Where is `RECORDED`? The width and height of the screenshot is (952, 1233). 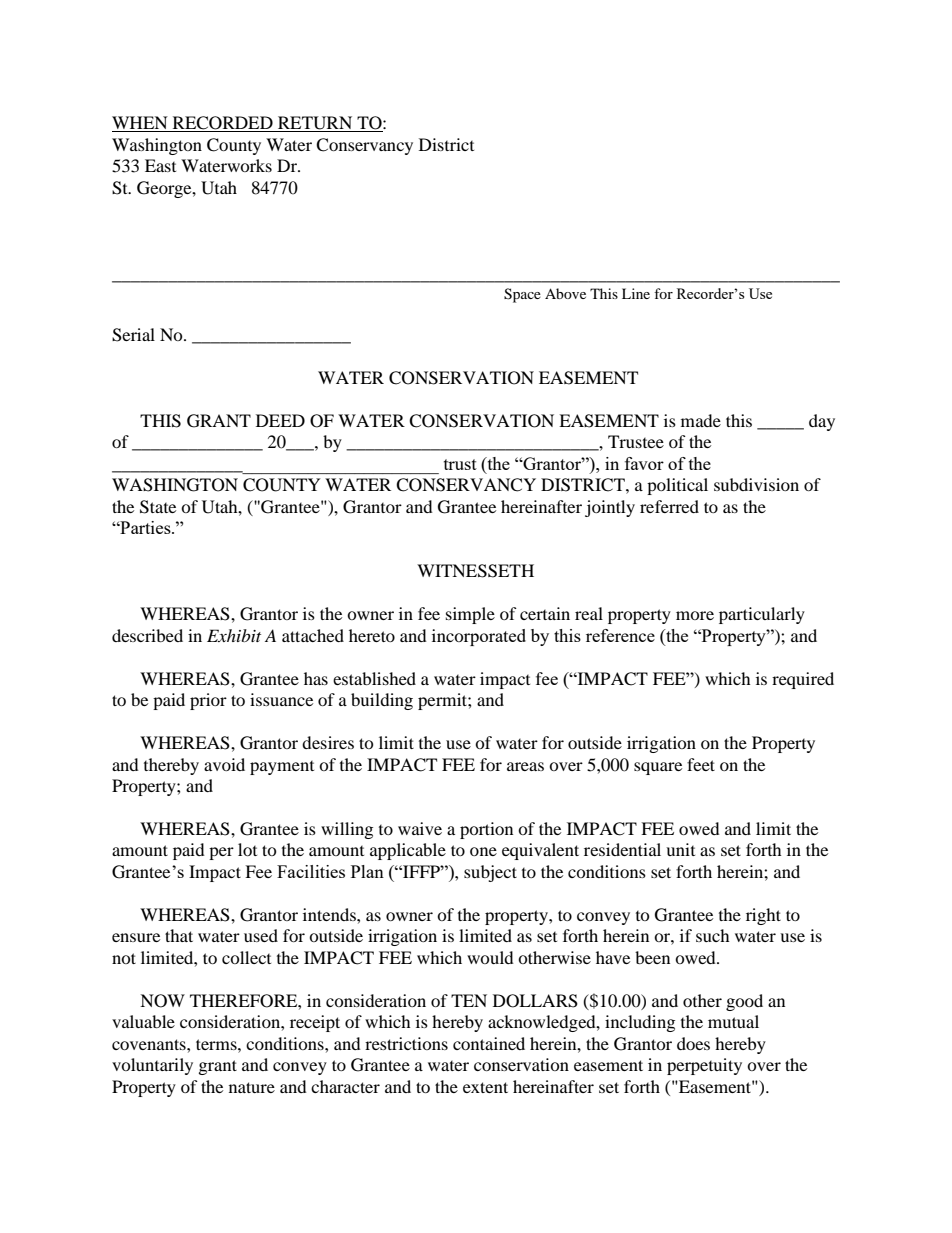 RECORDED is located at coordinates (222, 124).
